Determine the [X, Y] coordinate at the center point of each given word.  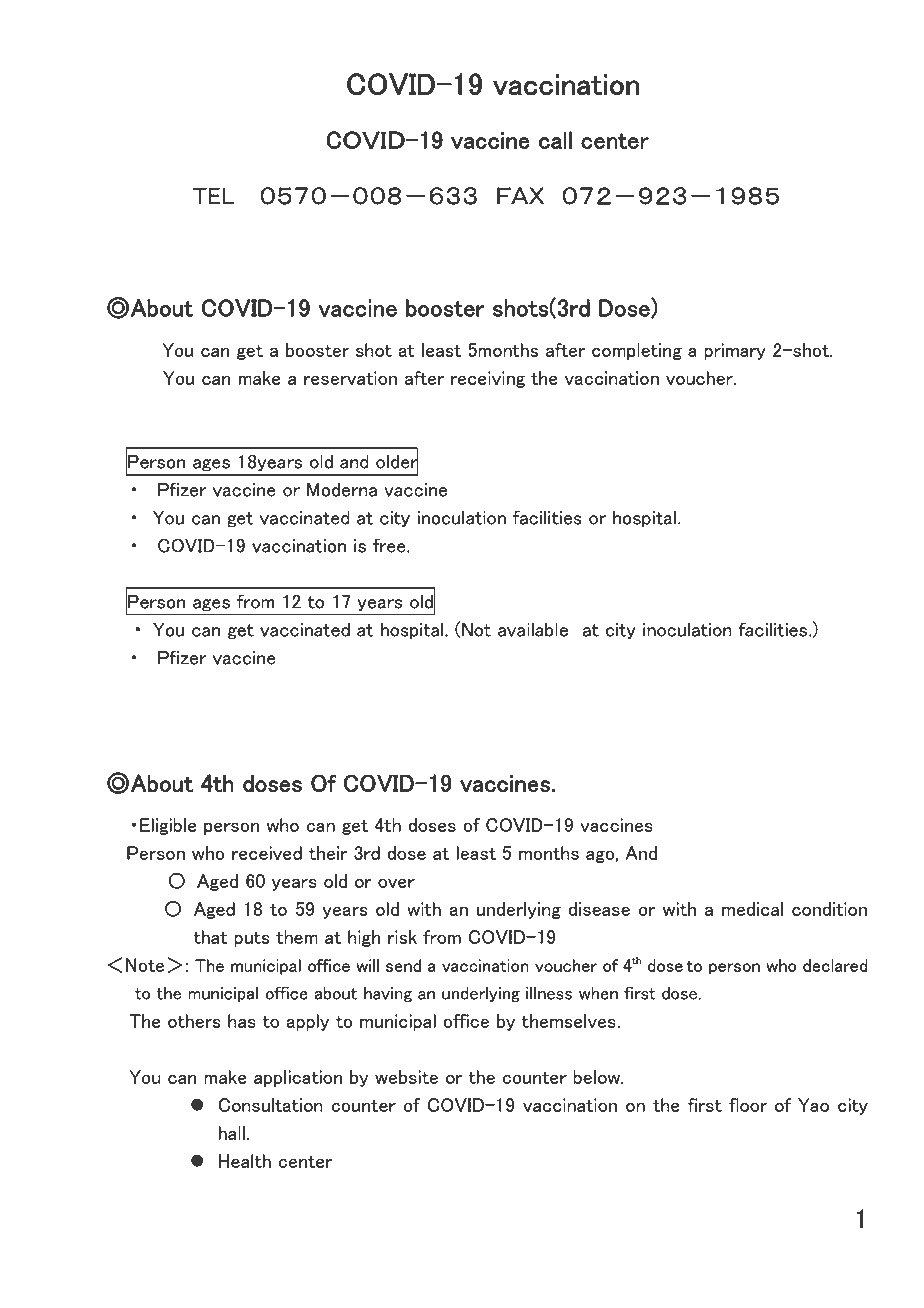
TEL [213, 196]
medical [752, 909]
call [555, 140]
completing [637, 351]
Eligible [168, 826]
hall [231, 1133]
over [396, 883]
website [406, 1077]
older [397, 461]
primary [735, 351]
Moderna [342, 489]
